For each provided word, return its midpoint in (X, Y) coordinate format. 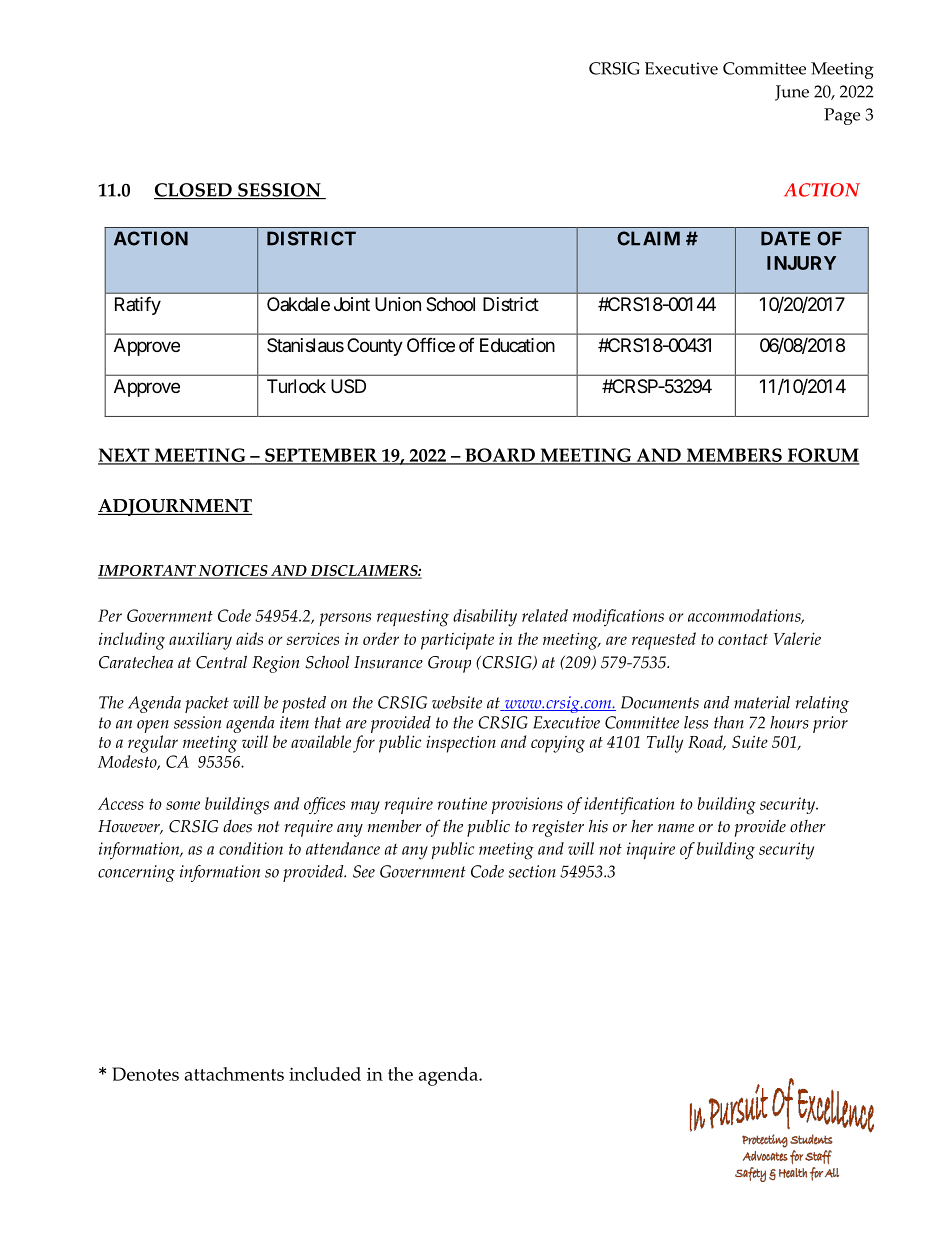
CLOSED (194, 191)
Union (398, 304)
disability (485, 618)
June (792, 93)
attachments (234, 1074)
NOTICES (233, 572)
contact (743, 639)
